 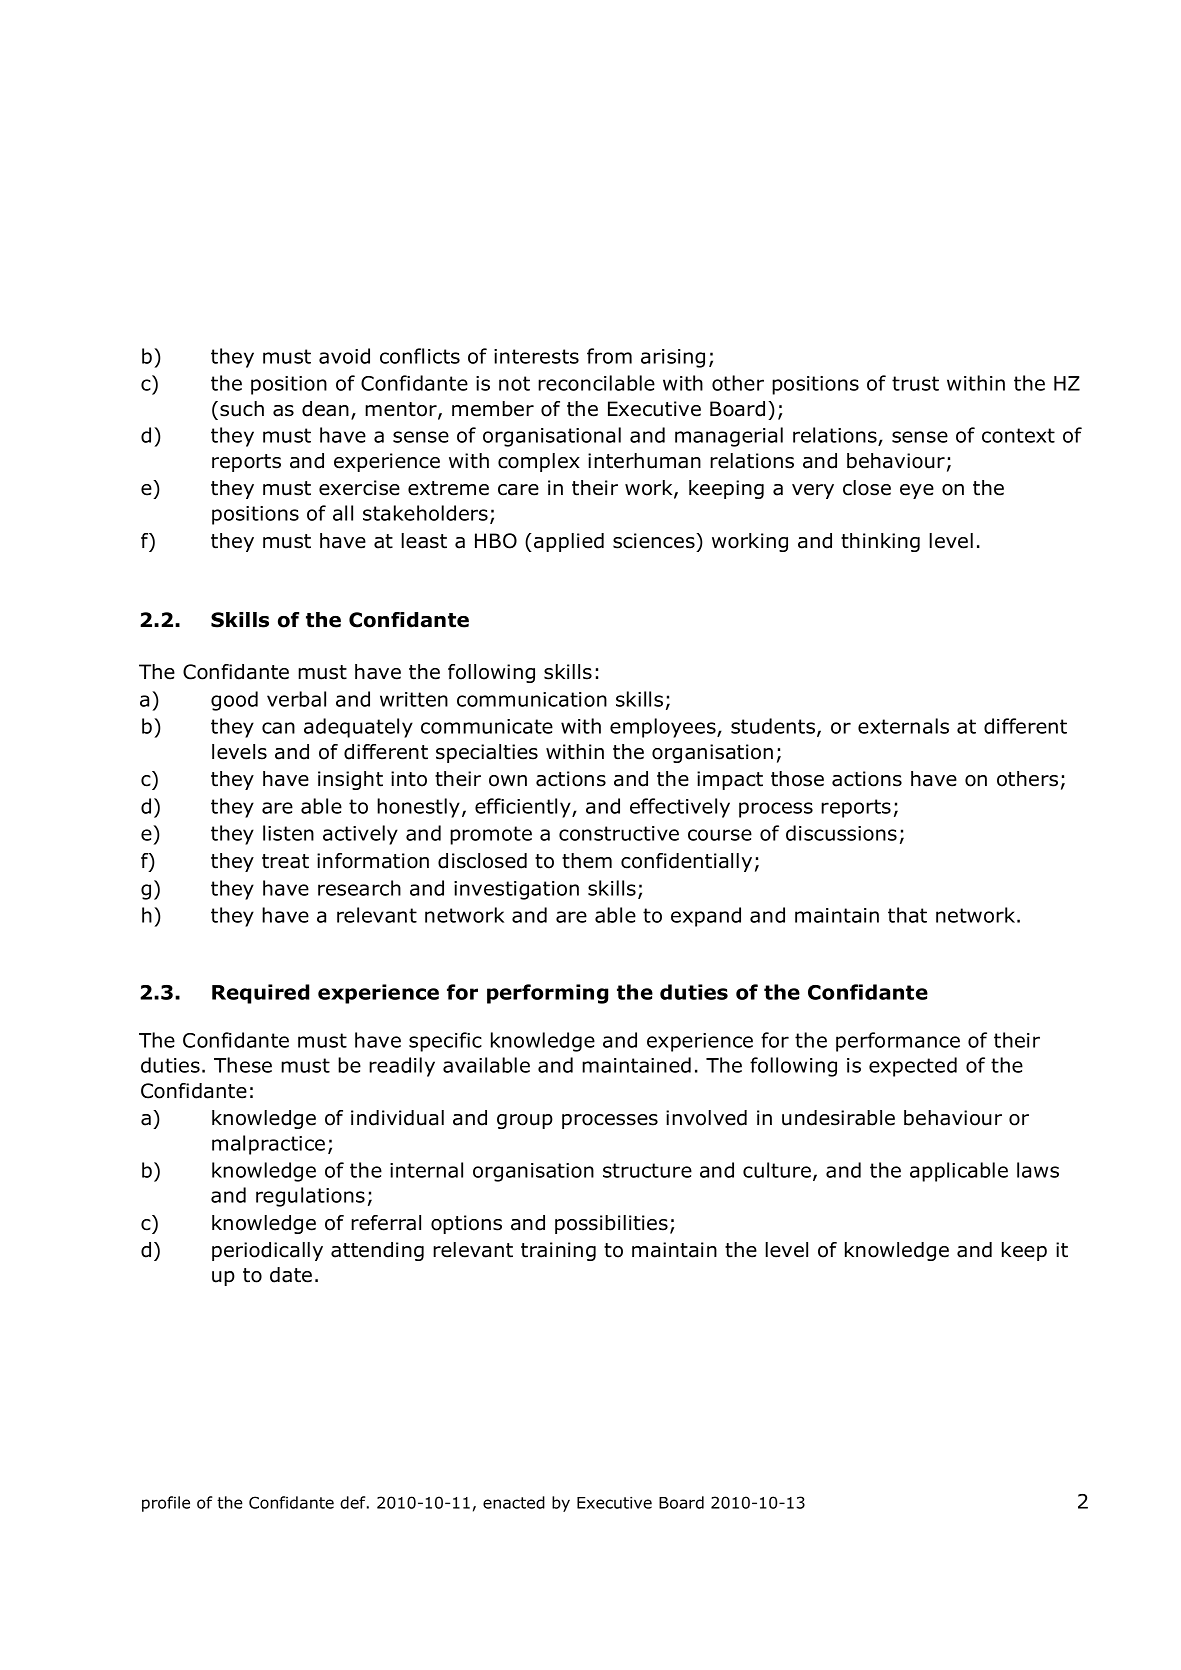 I want to click on expected, so click(x=913, y=1067).
